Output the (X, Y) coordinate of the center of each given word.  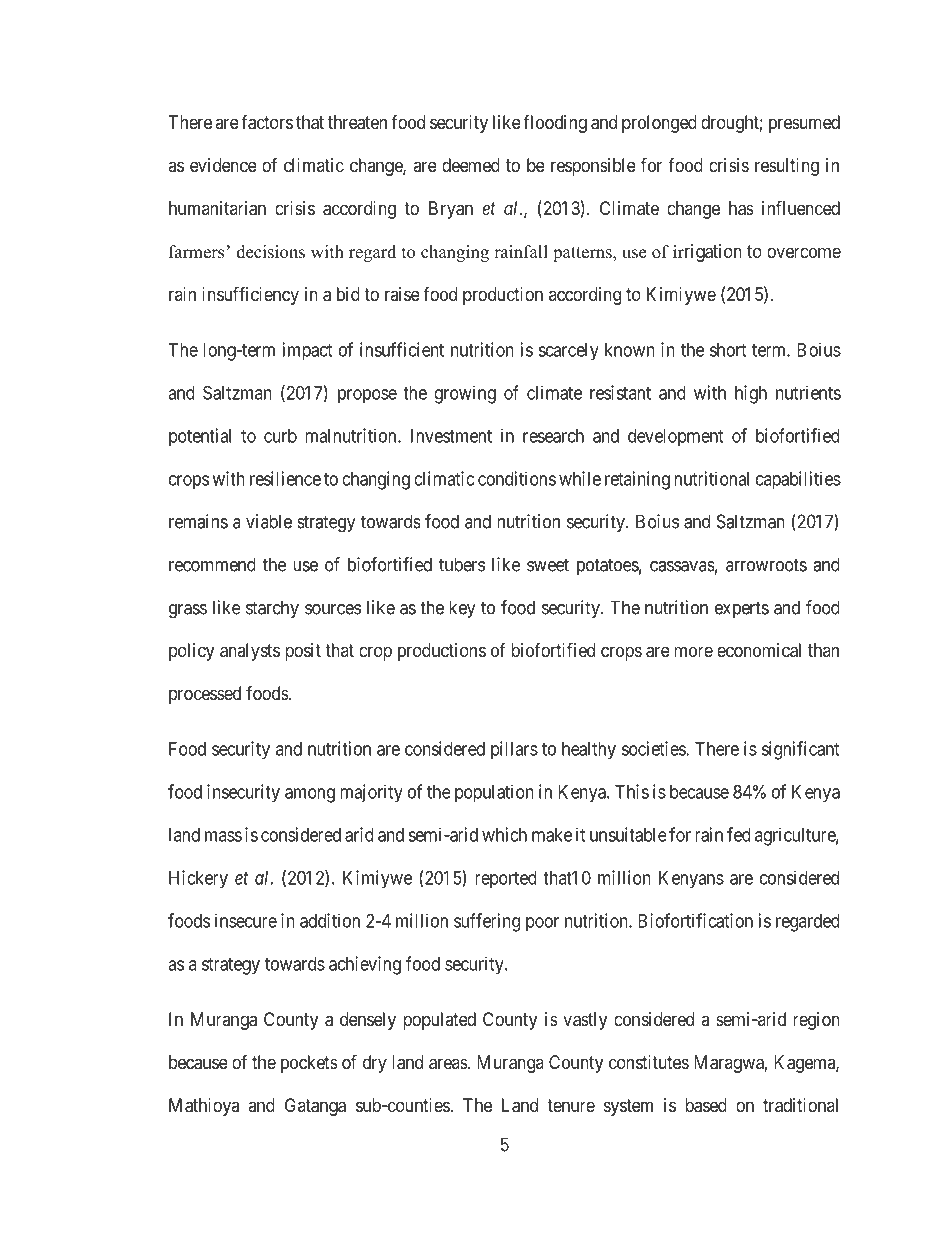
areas (448, 1064)
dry (375, 1064)
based (706, 1105)
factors (267, 122)
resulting (787, 167)
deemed (471, 165)
